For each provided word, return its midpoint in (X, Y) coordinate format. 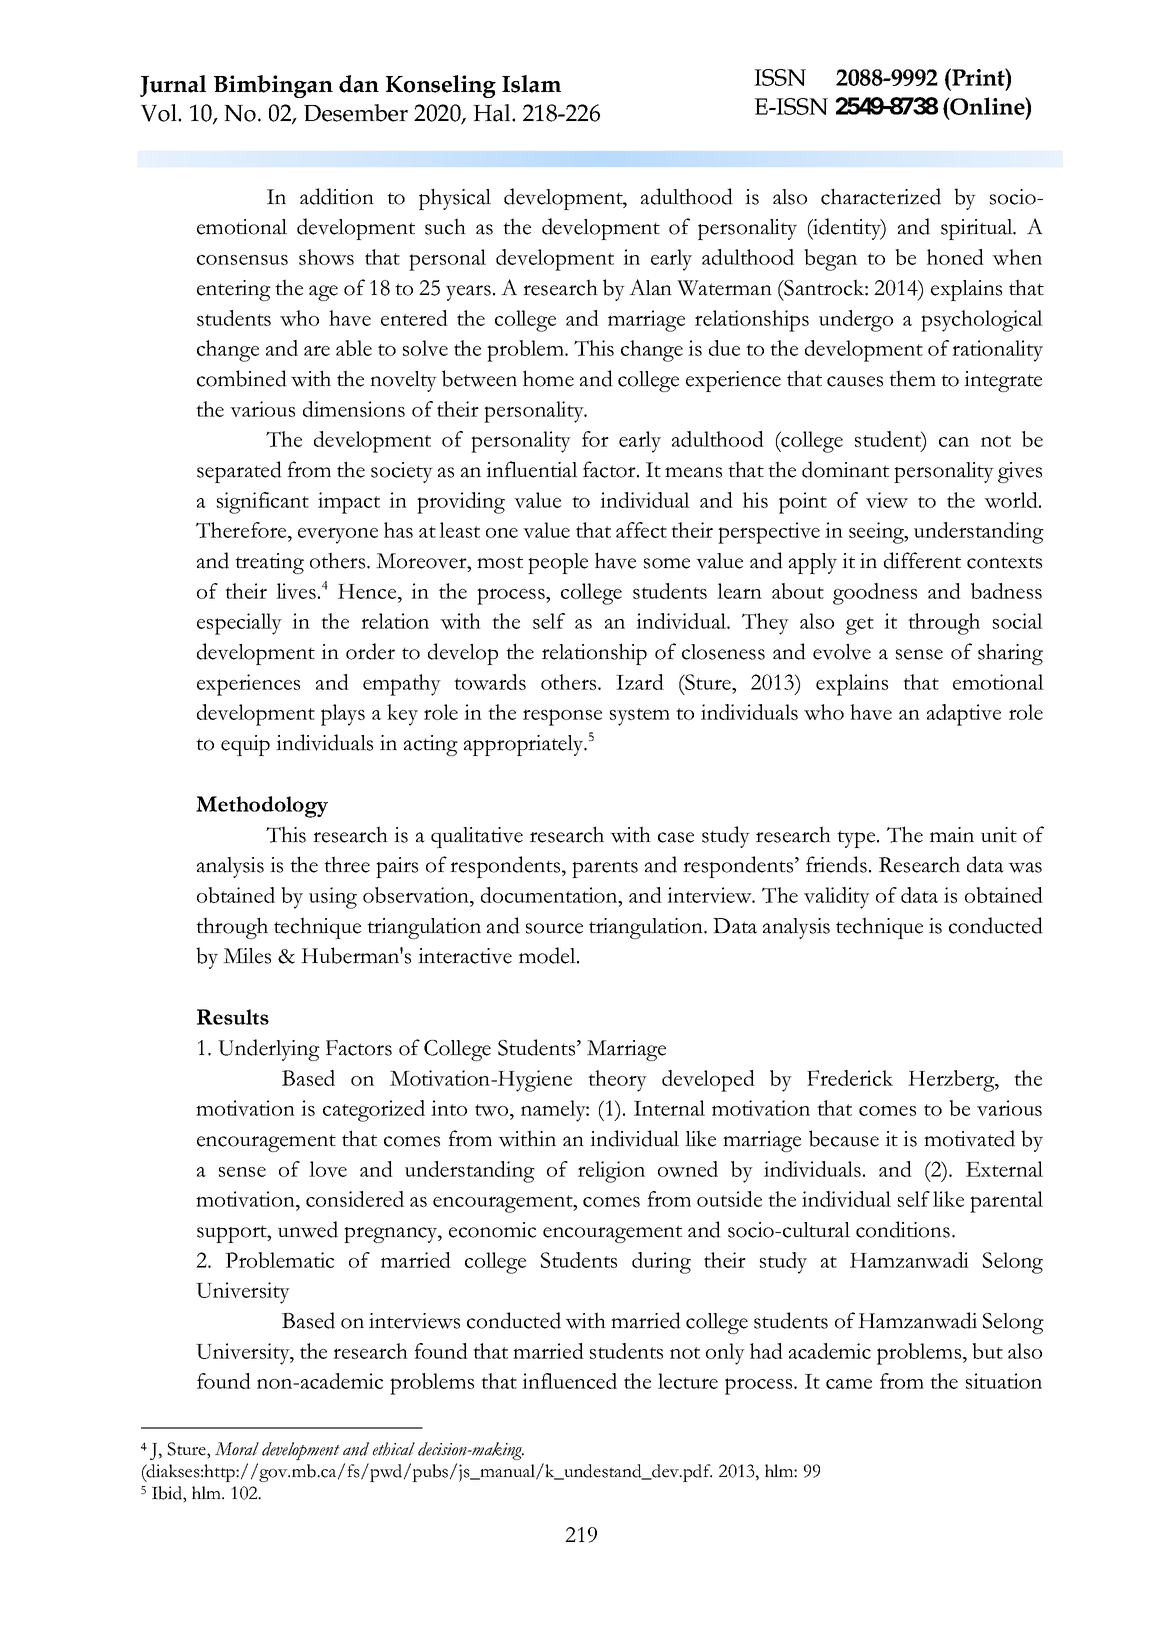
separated (239, 472)
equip (245, 745)
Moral (237, 1449)
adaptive (964, 715)
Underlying (269, 1050)
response (562, 717)
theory (617, 1081)
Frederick (850, 1078)
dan (359, 84)
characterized (881, 196)
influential (532, 469)
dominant (845, 469)
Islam (531, 84)
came (849, 1383)
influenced (569, 1381)
